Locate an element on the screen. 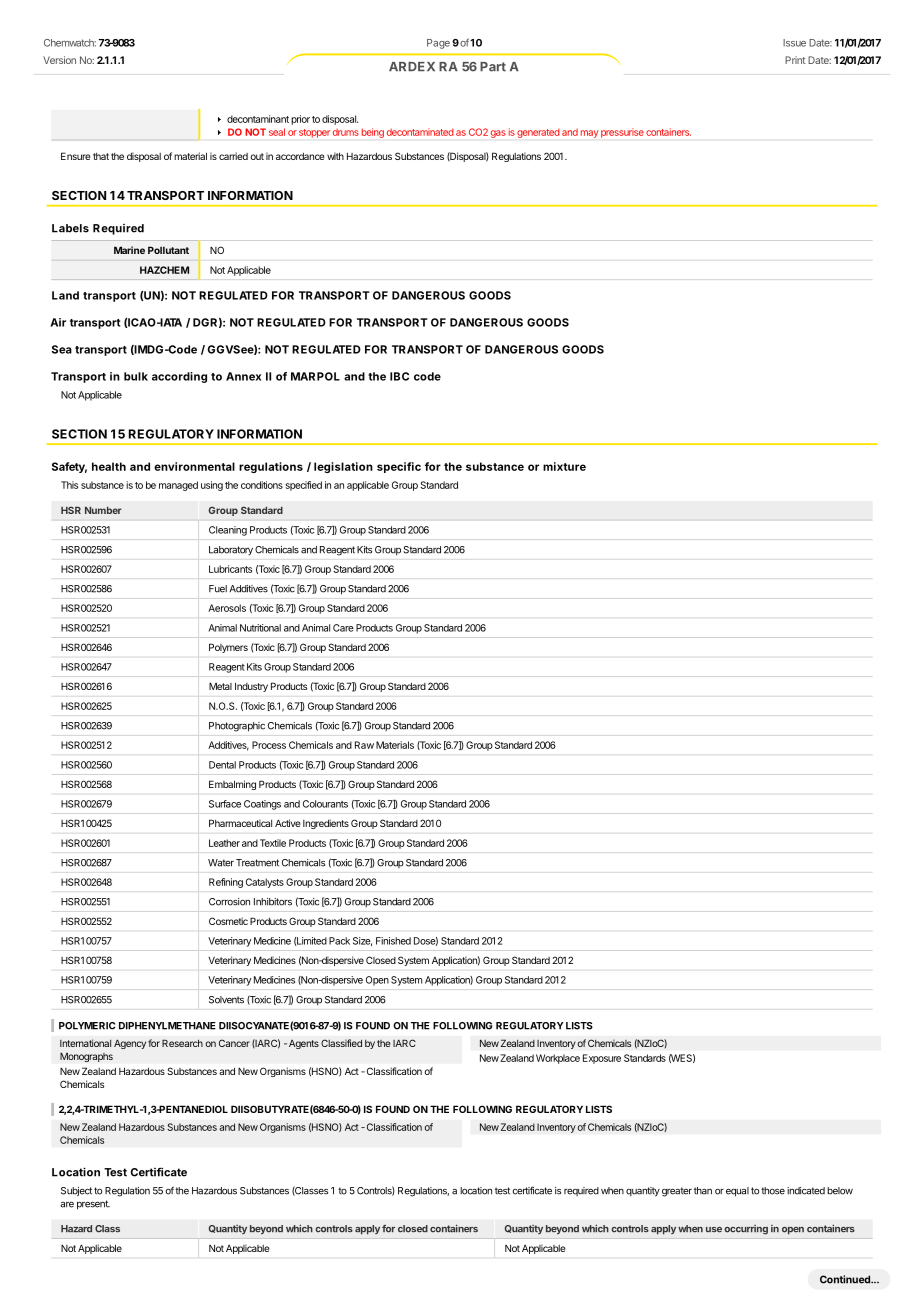  IBC is located at coordinates (399, 376).
